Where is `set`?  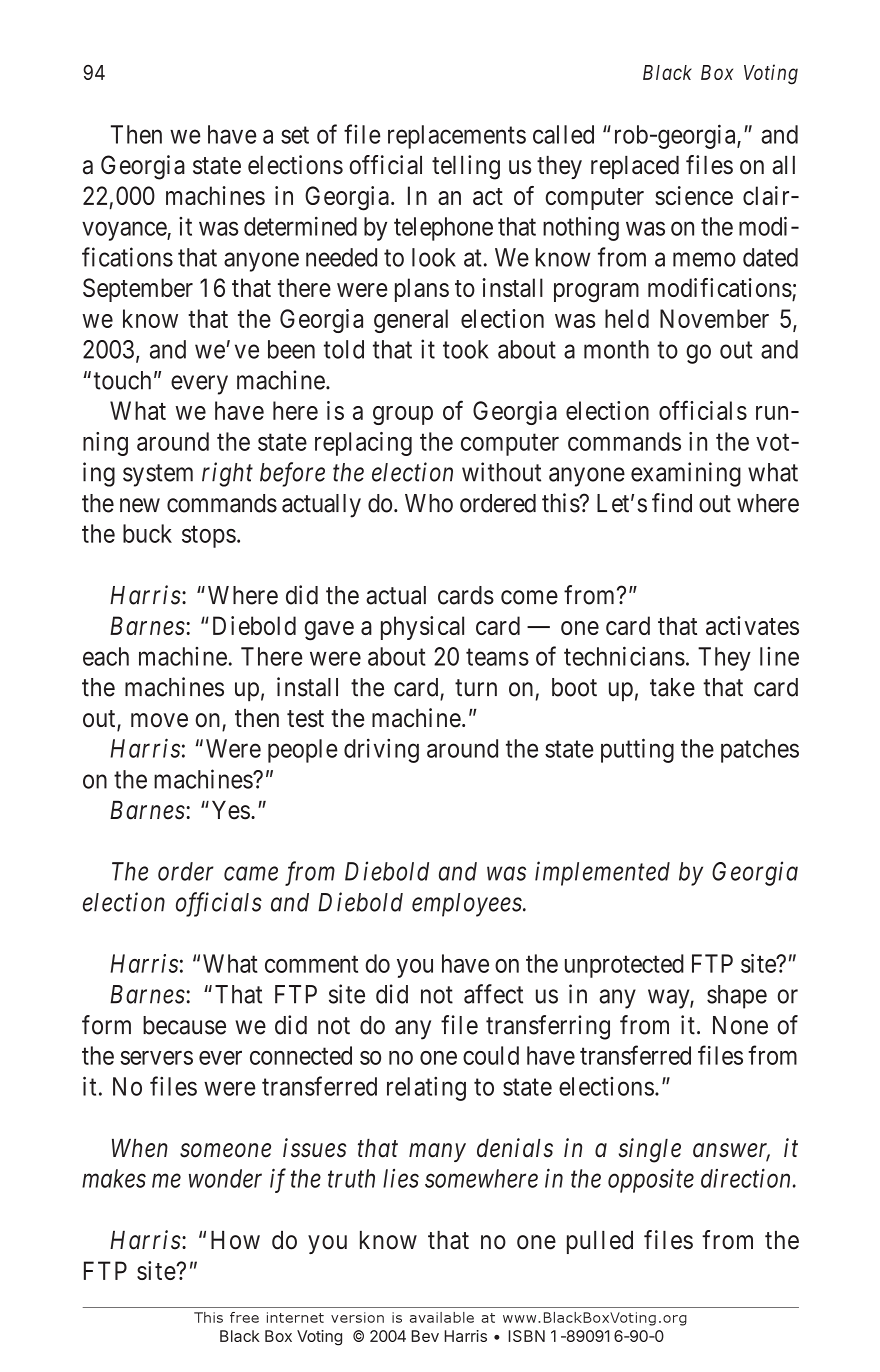
set is located at coordinates (295, 135).
